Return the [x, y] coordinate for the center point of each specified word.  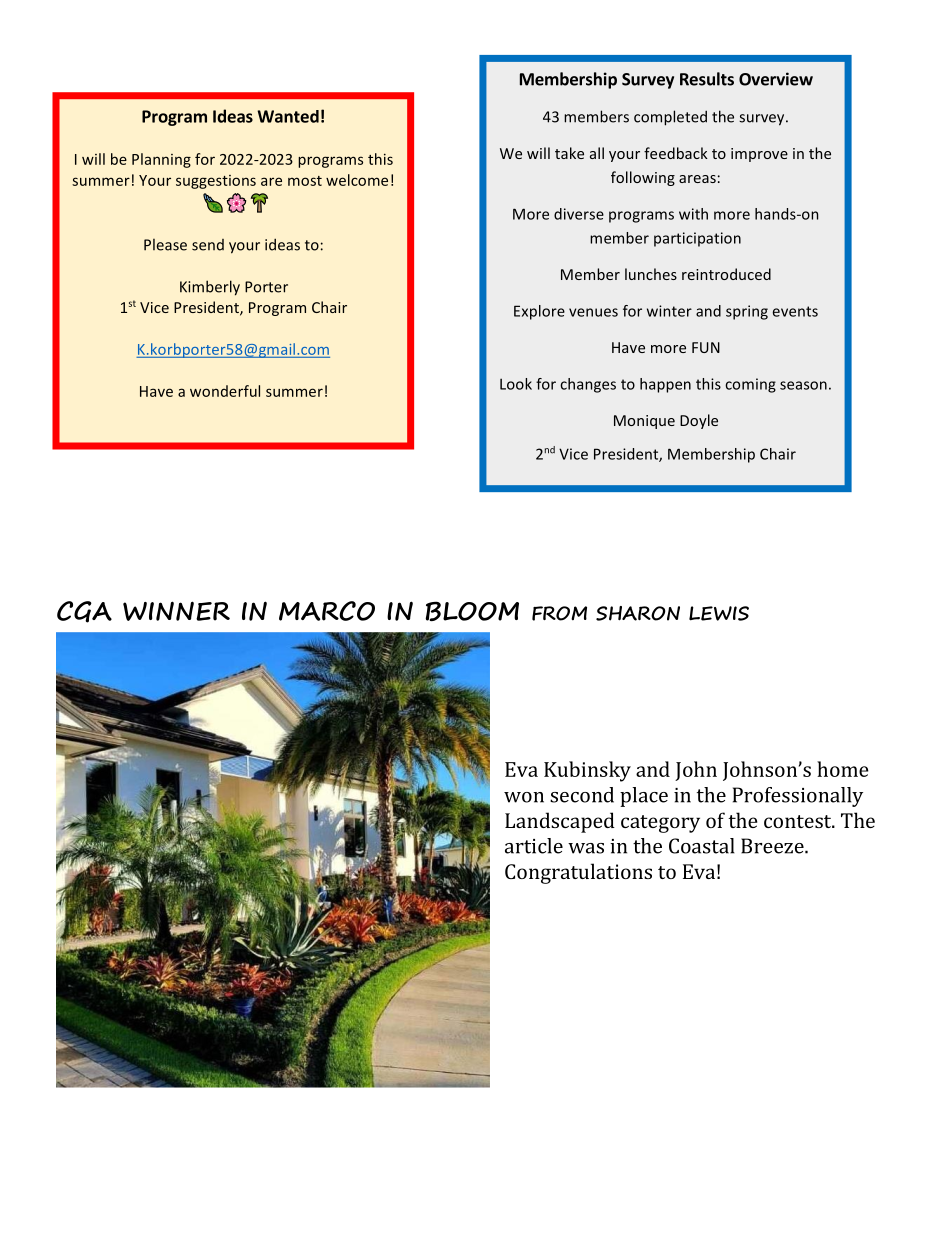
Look [516, 384]
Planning [161, 160]
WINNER [176, 611]
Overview [776, 79]
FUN [706, 347]
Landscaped [560, 822]
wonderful [225, 391]
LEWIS [719, 613]
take [569, 153]
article [534, 846]
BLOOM [472, 611]
